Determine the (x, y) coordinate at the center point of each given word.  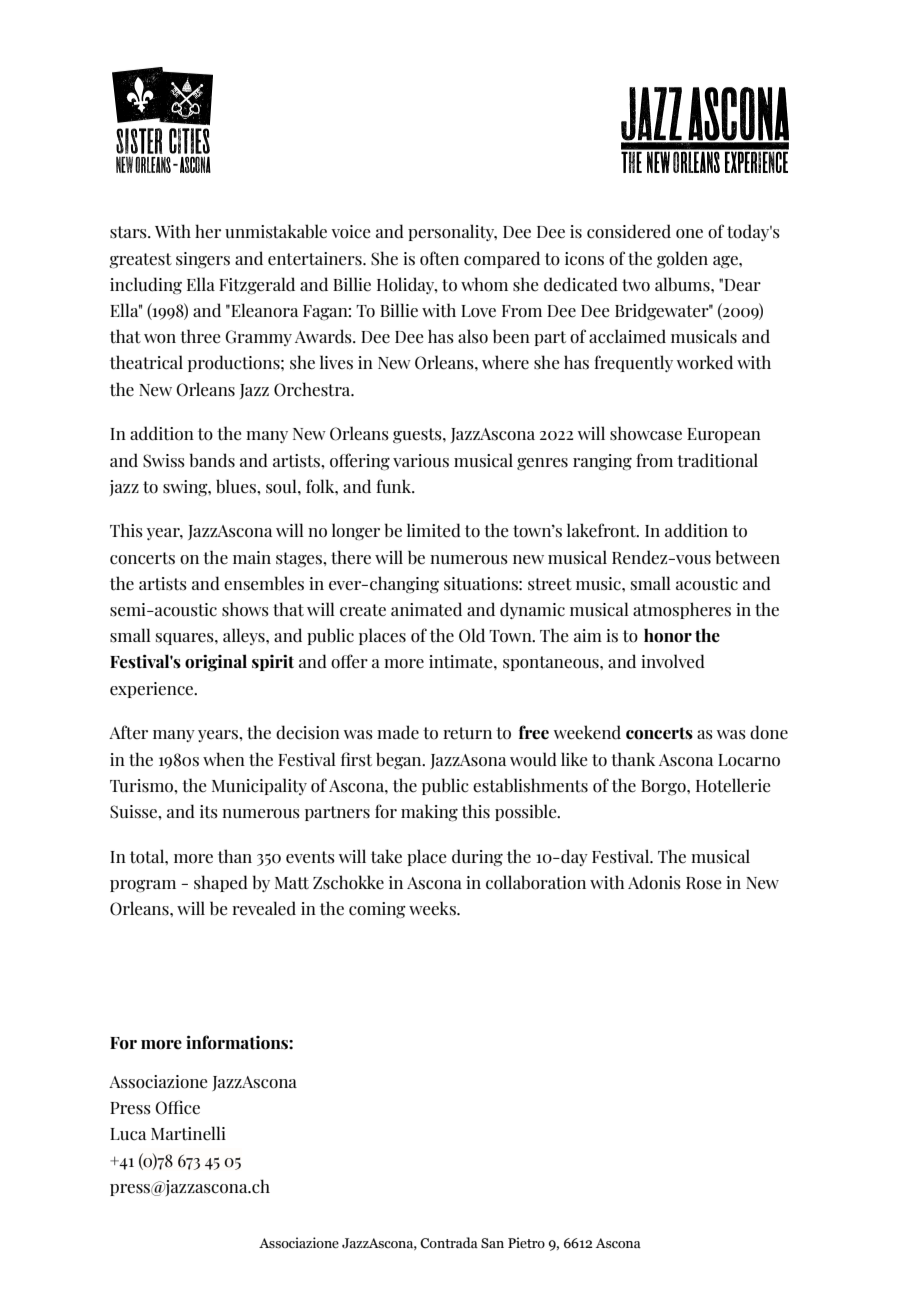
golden (682, 260)
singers (203, 260)
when (224, 759)
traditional (717, 460)
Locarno (749, 760)
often (439, 258)
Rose (703, 883)
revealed (264, 908)
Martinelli (188, 1133)
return (467, 733)
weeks (433, 908)
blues (237, 486)
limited (434, 530)
